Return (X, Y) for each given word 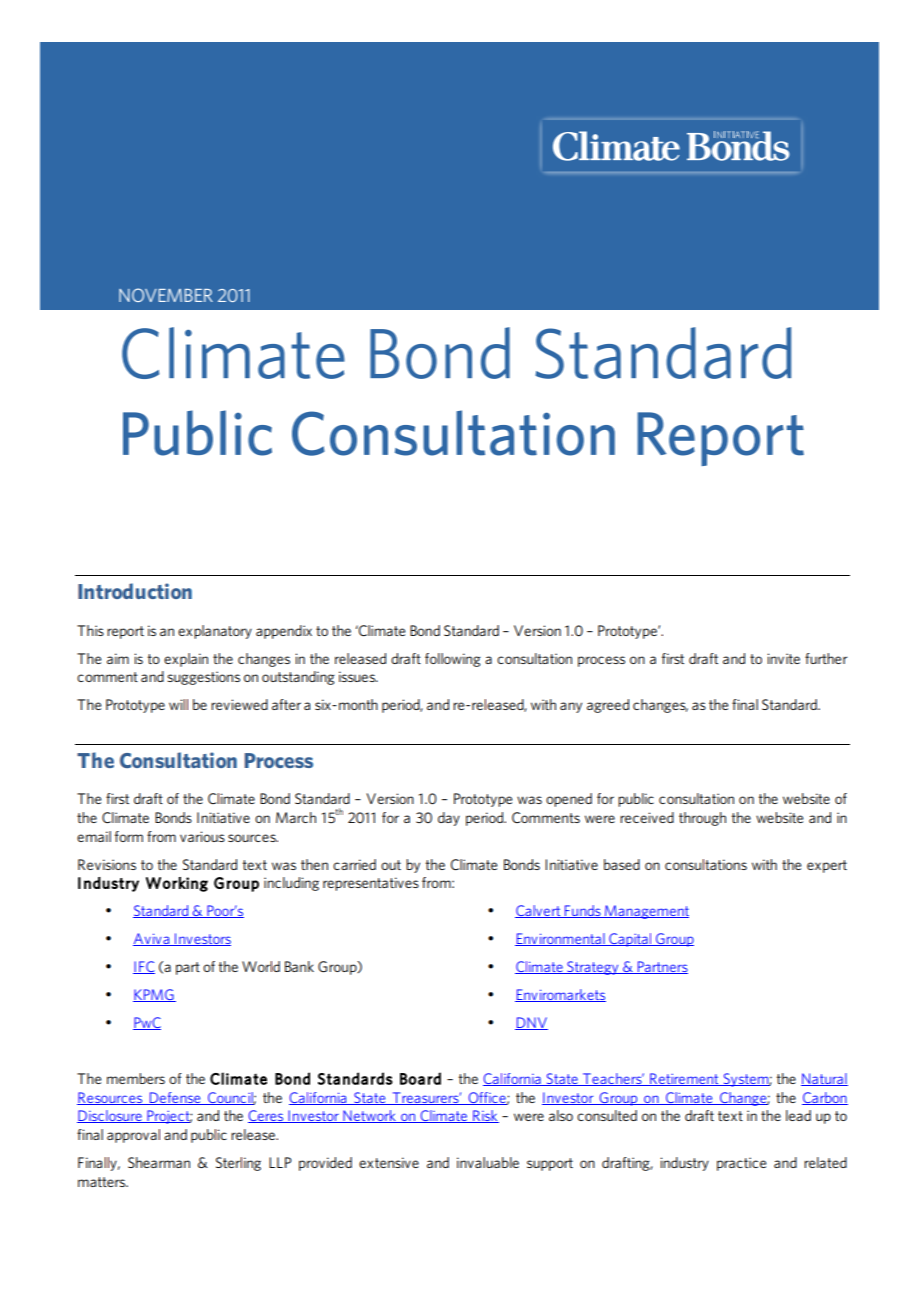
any (571, 707)
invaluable (488, 1162)
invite (783, 658)
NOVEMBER (166, 295)
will (178, 704)
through (702, 819)
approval (133, 1136)
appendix (284, 632)
